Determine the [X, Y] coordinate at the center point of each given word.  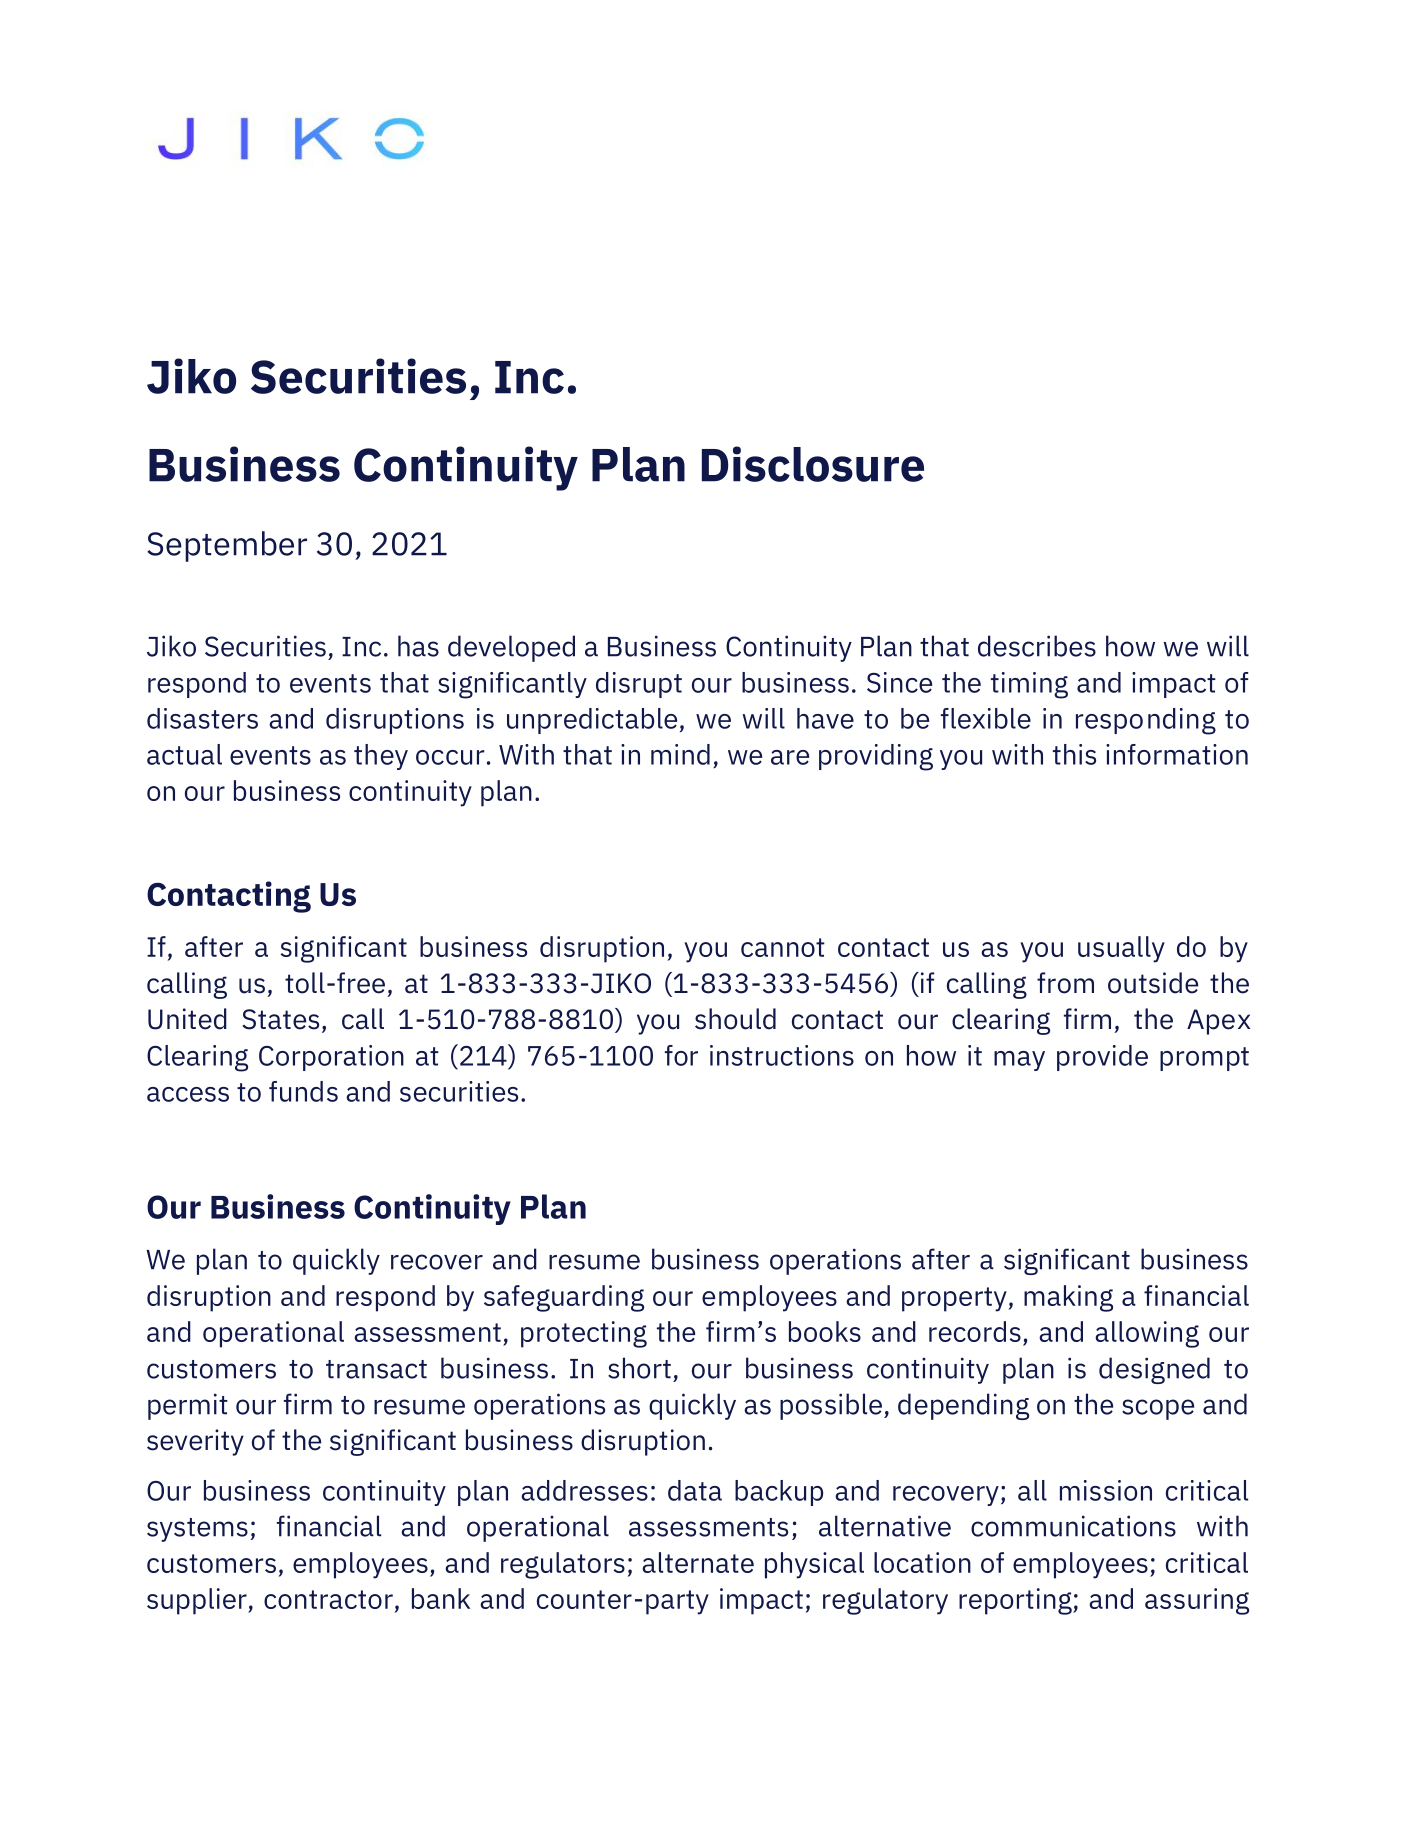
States [281, 1019]
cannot [783, 947]
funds [303, 1091]
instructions [782, 1055]
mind [680, 754]
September [227, 546]
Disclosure [813, 464]
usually [1121, 949]
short [639, 1368]
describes [1037, 646]
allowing [1147, 1334]
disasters [202, 718]
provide [1102, 1058]
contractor [328, 1599]
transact [376, 1369]
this [1074, 754]
